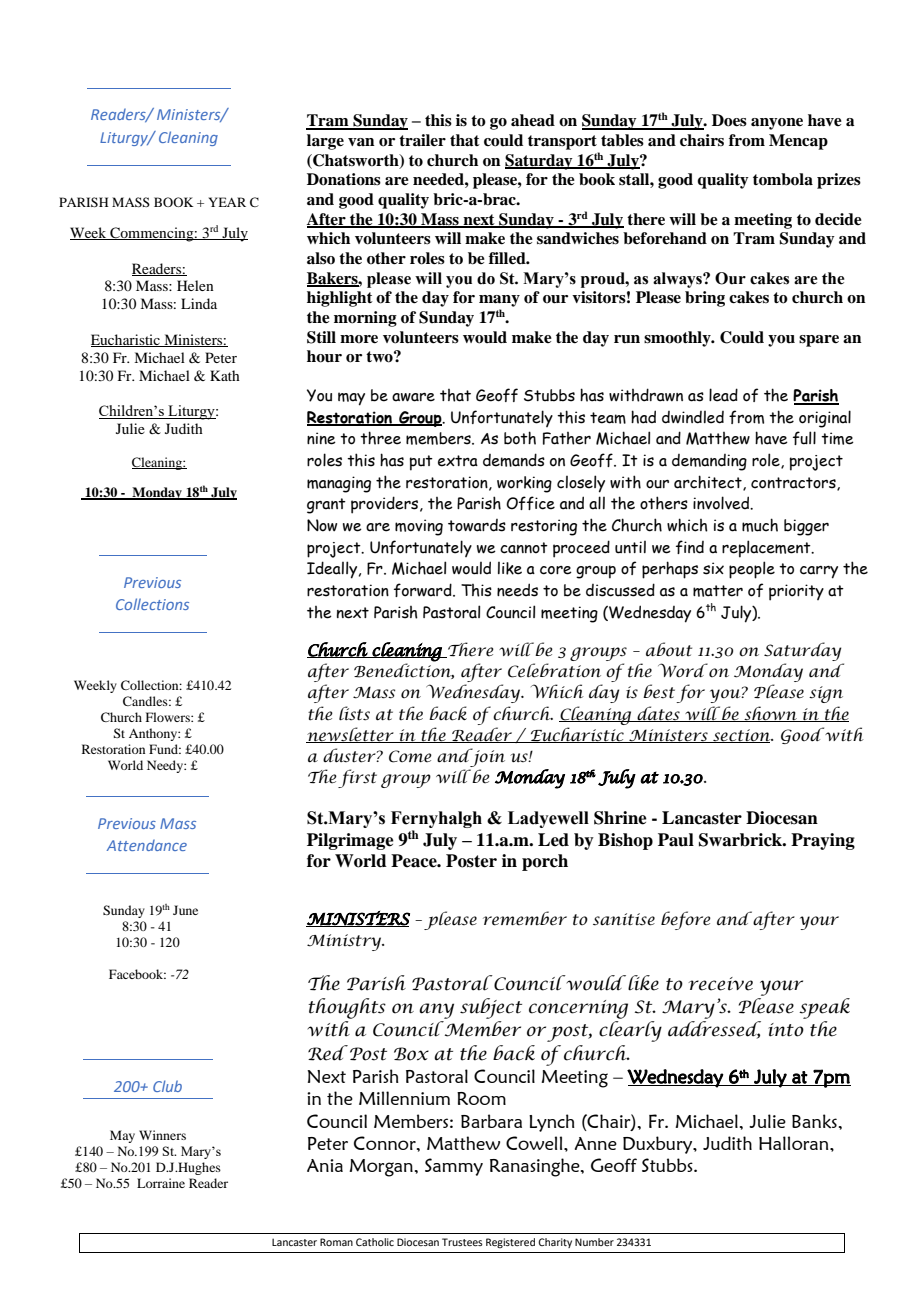  I want to click on towards, so click(477, 525).
